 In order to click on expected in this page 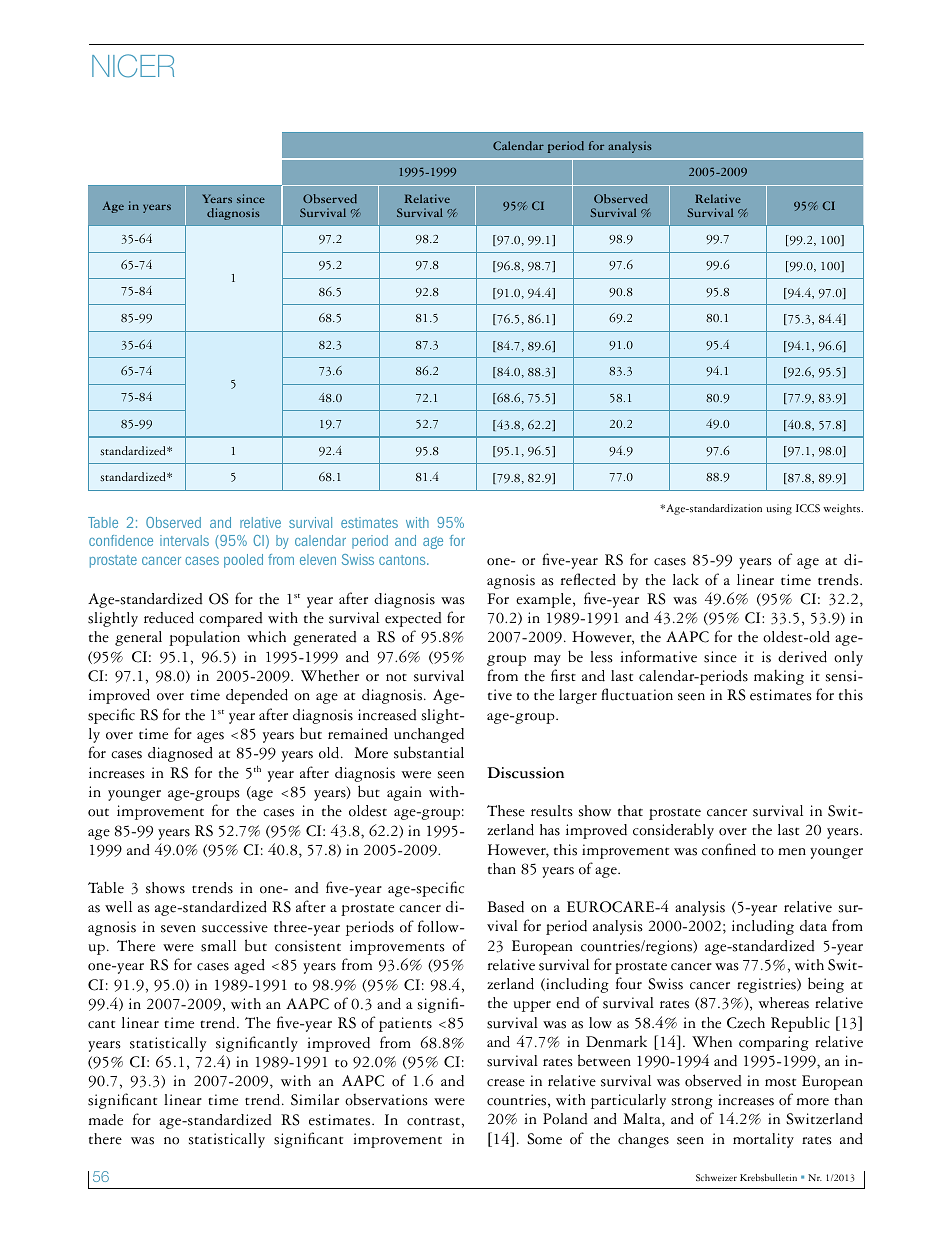, I will do `click(413, 619)`.
